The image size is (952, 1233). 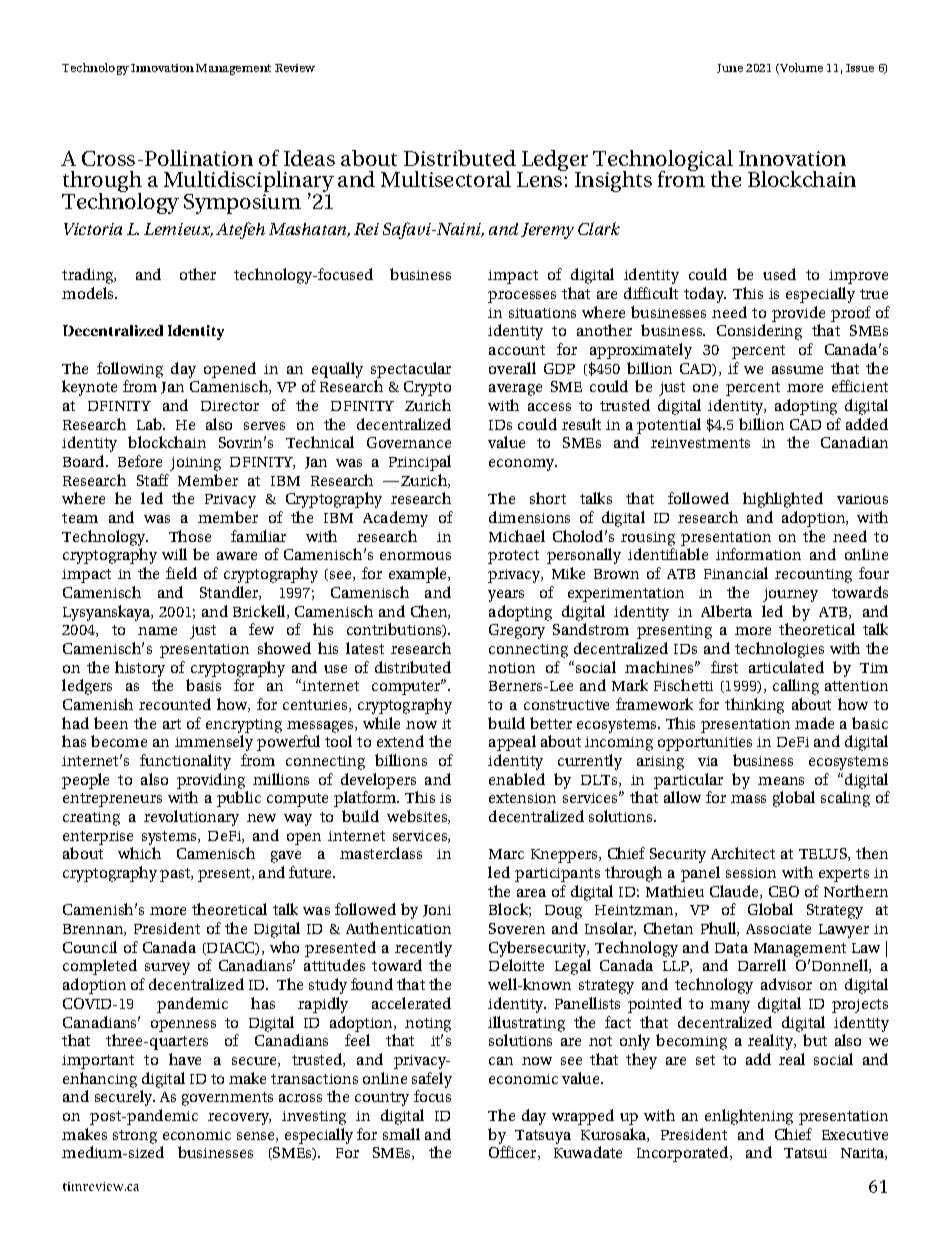 I want to click on Officer, so click(x=514, y=1153).
